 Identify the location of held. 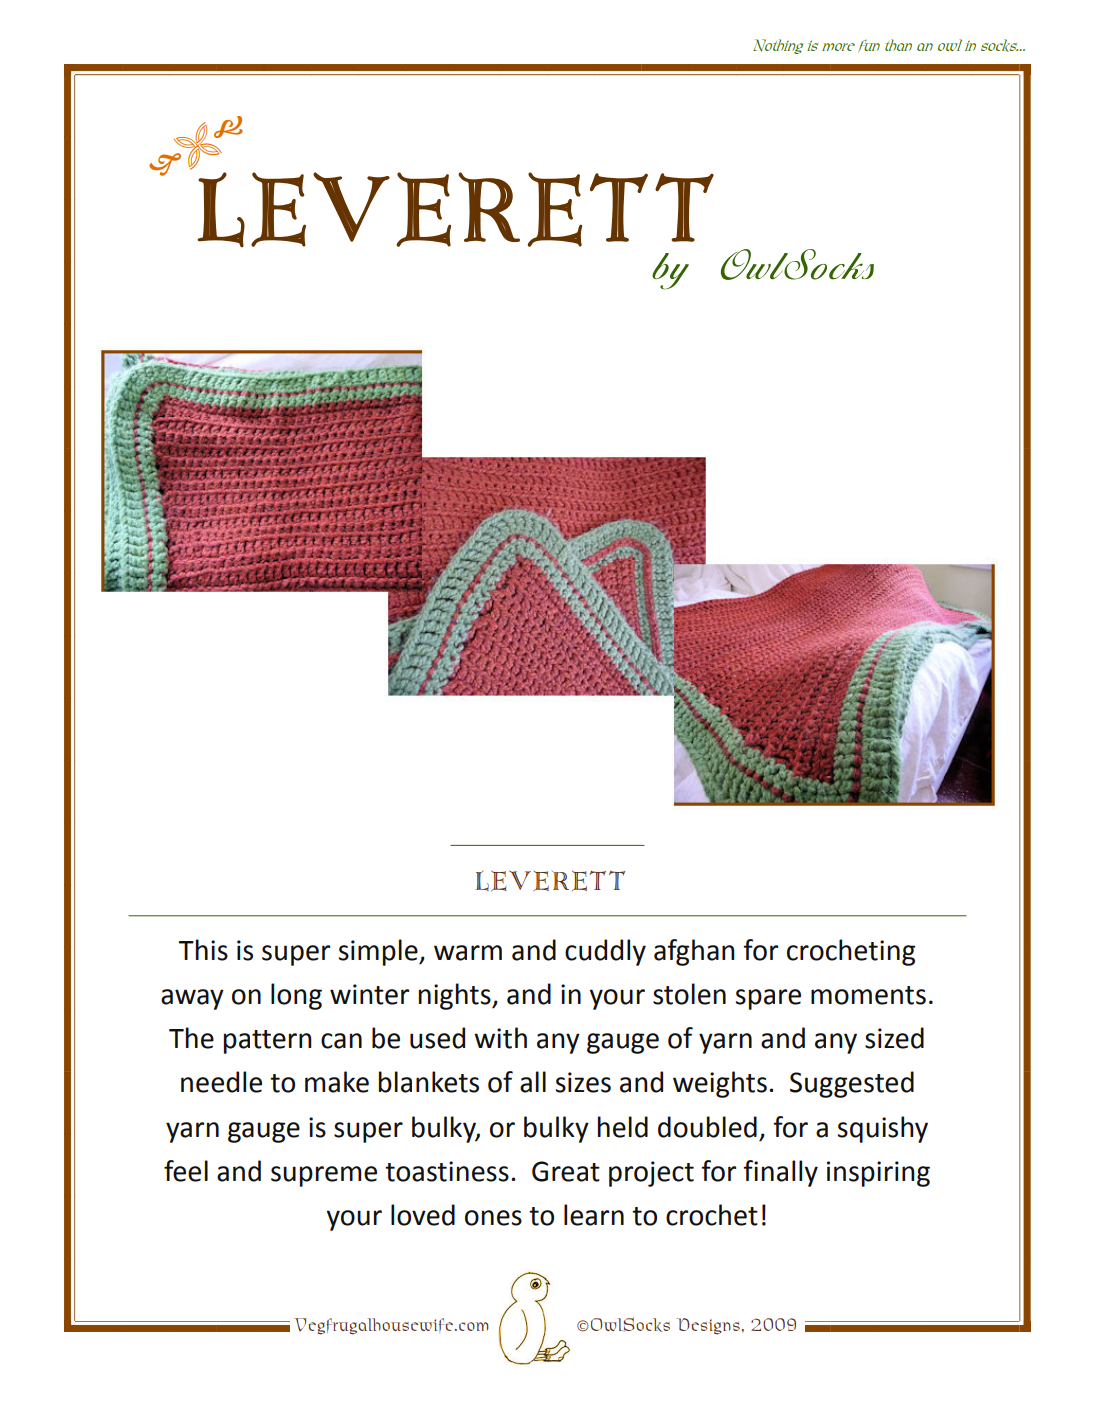
(623, 1127).
